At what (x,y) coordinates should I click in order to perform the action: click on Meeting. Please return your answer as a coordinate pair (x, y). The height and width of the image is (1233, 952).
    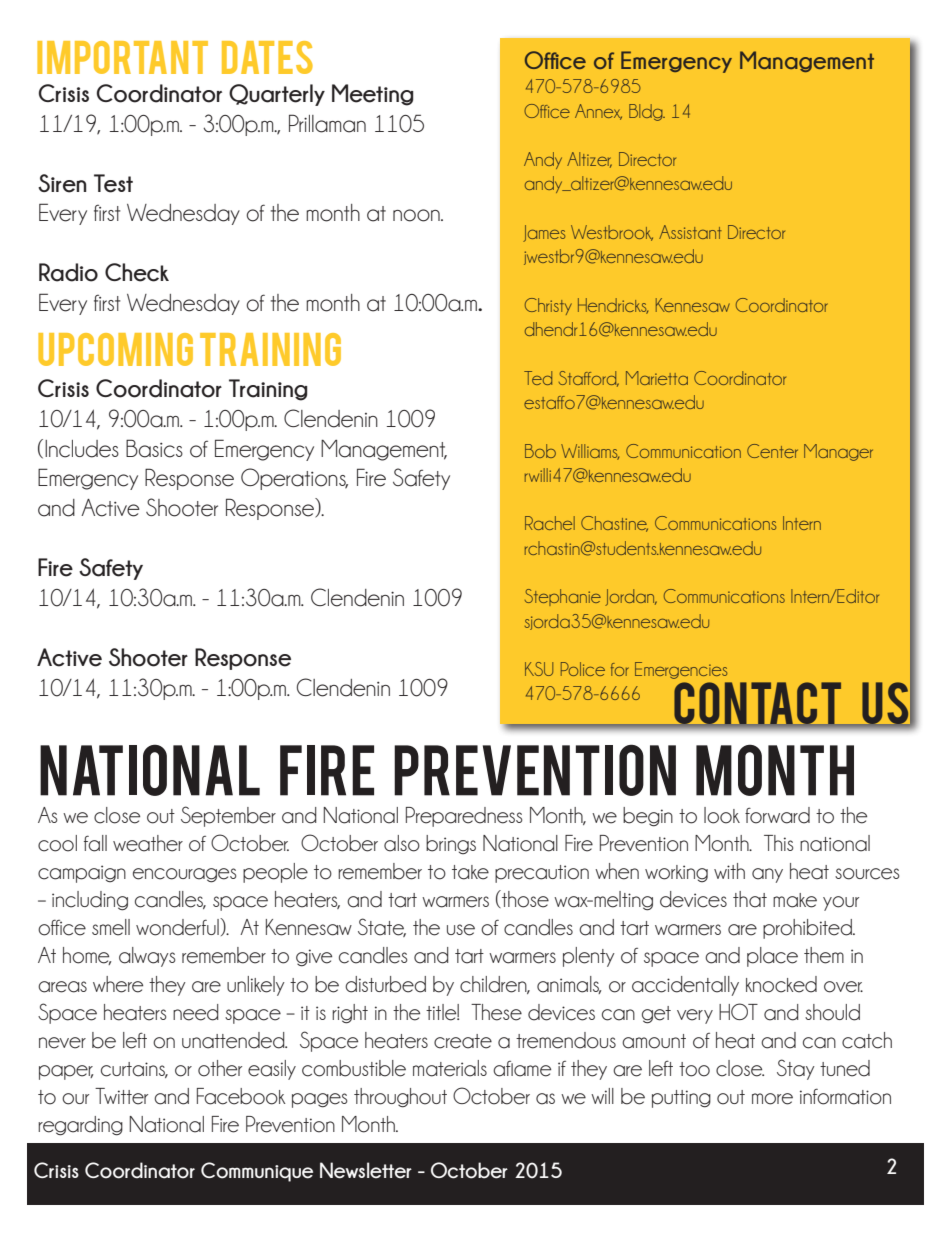
    Looking at the image, I should click on (372, 95).
